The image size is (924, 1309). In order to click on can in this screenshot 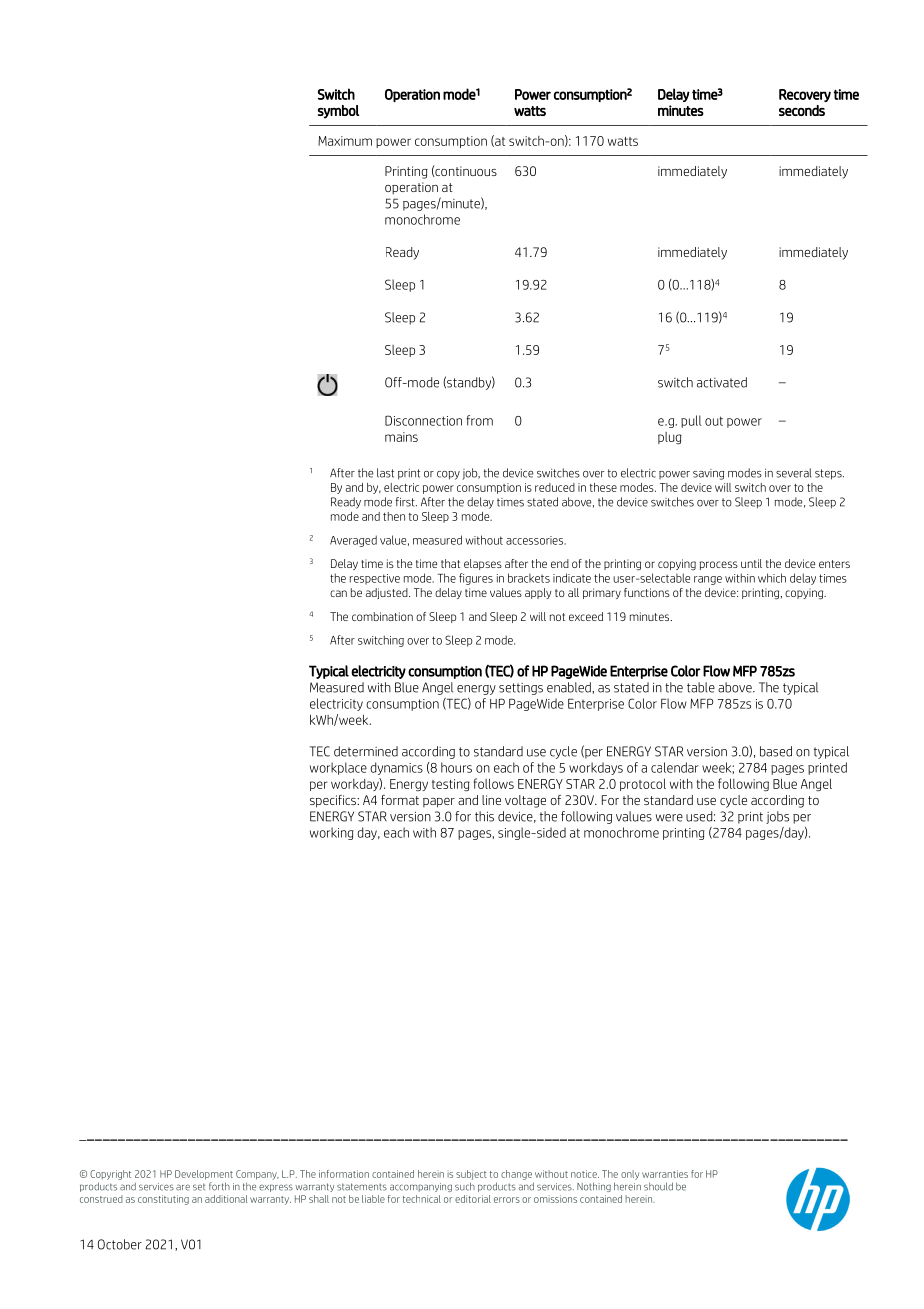, I will do `click(338, 593)`.
